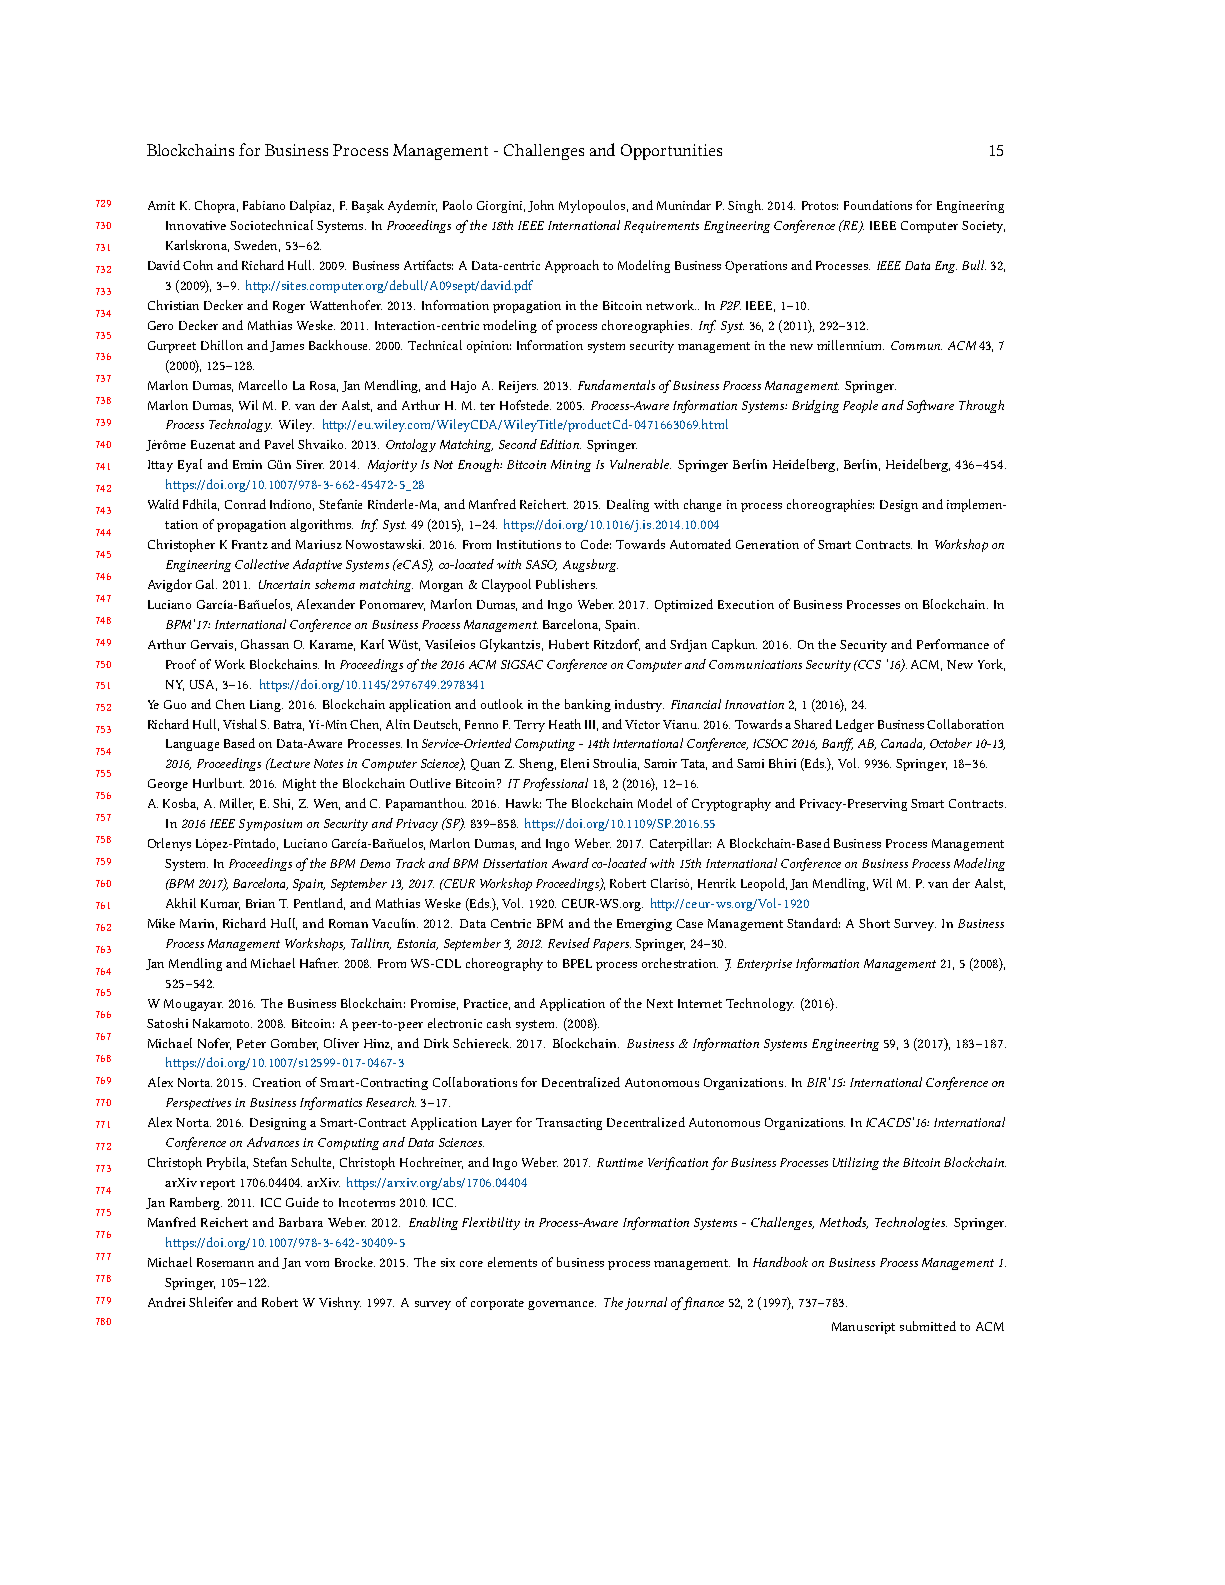 The height and width of the page is (1585, 1225). I want to click on Heath, so click(565, 724).
